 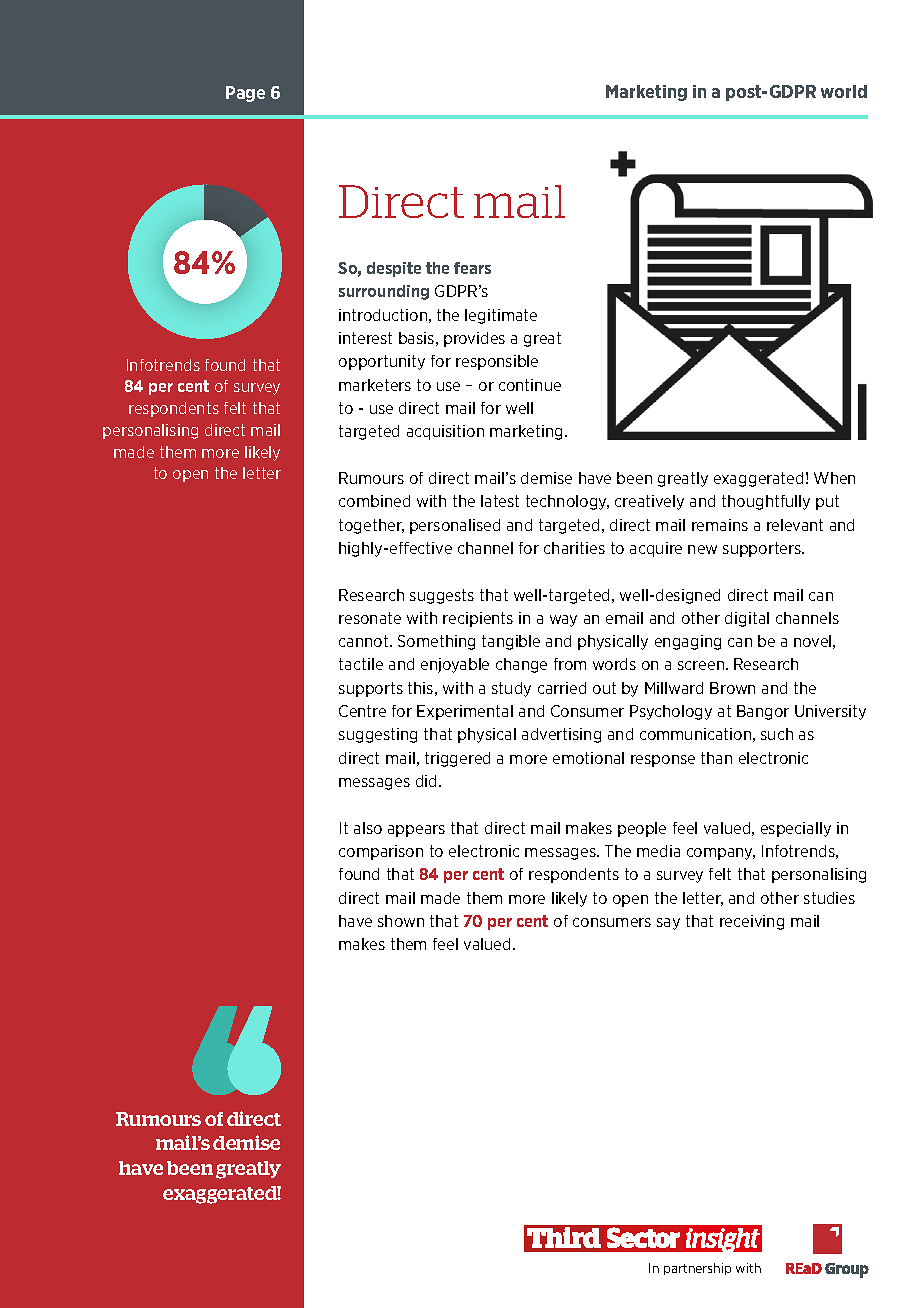 I want to click on shown, so click(x=401, y=921).
